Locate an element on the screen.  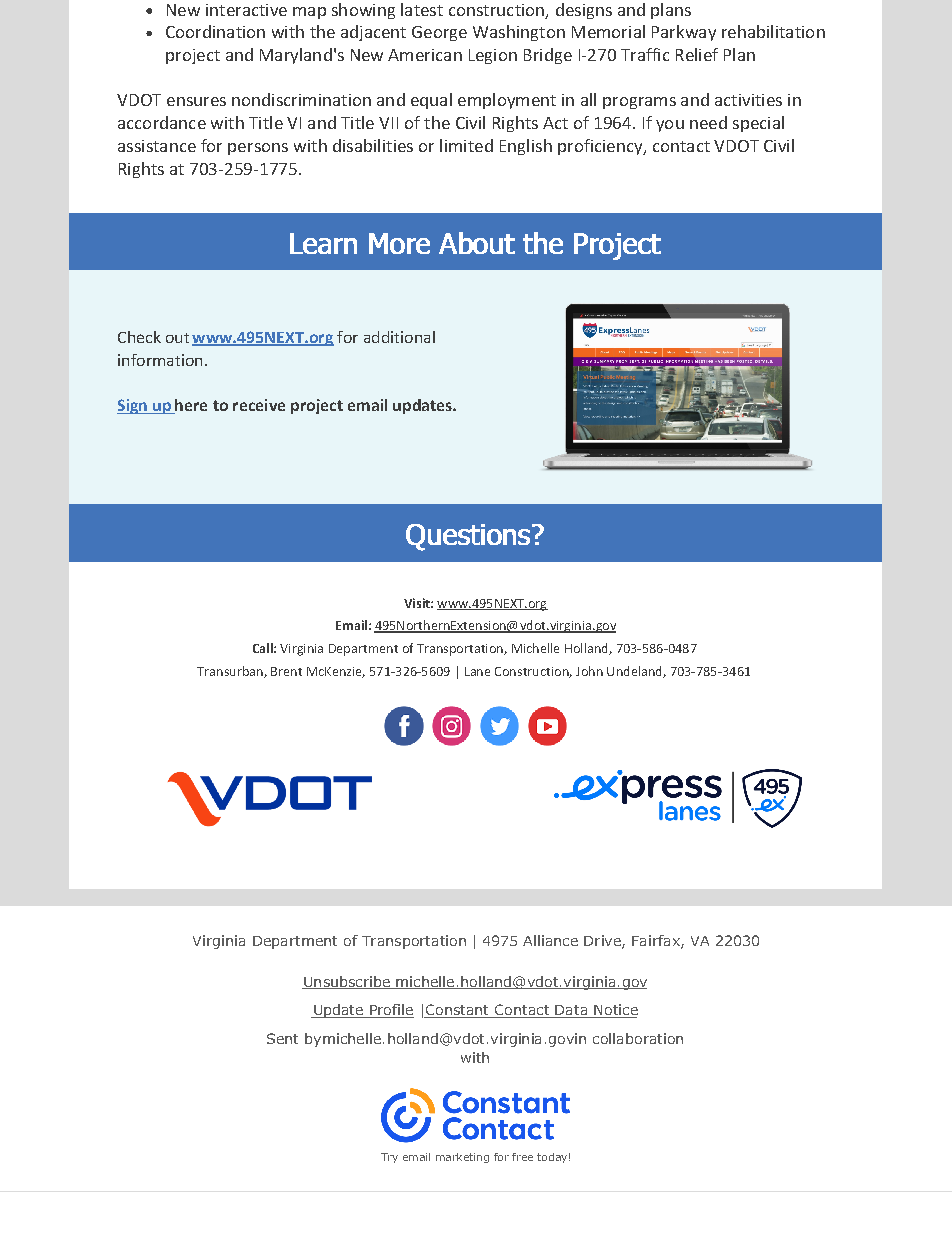
Questions is located at coordinates (468, 537).
